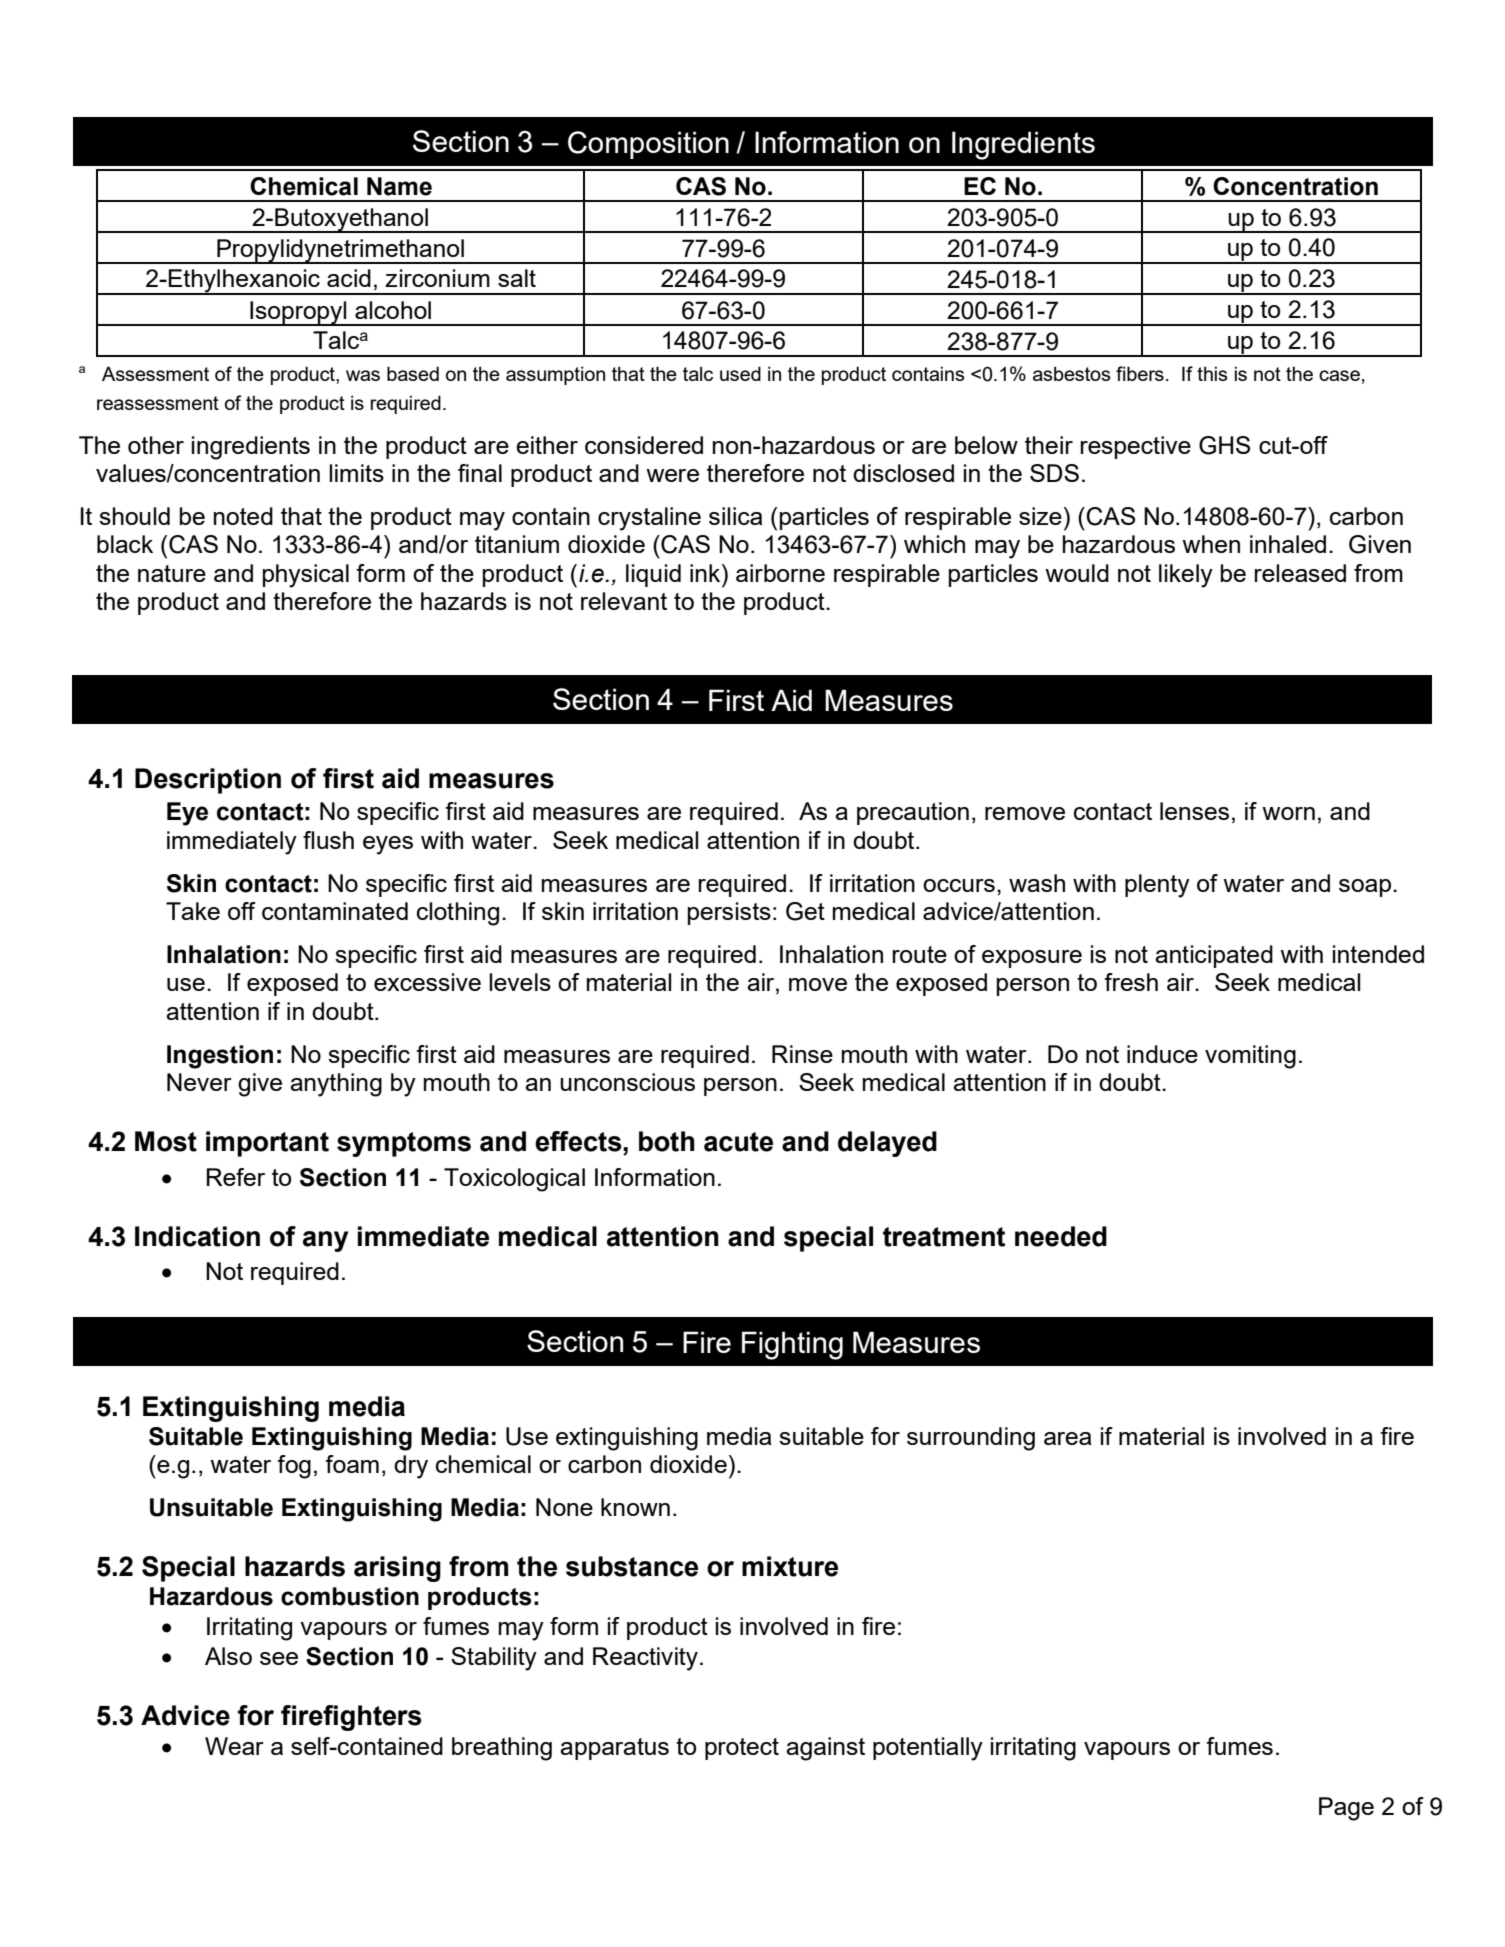 The width and height of the page is (1505, 1947). I want to click on acute, so click(738, 1142).
